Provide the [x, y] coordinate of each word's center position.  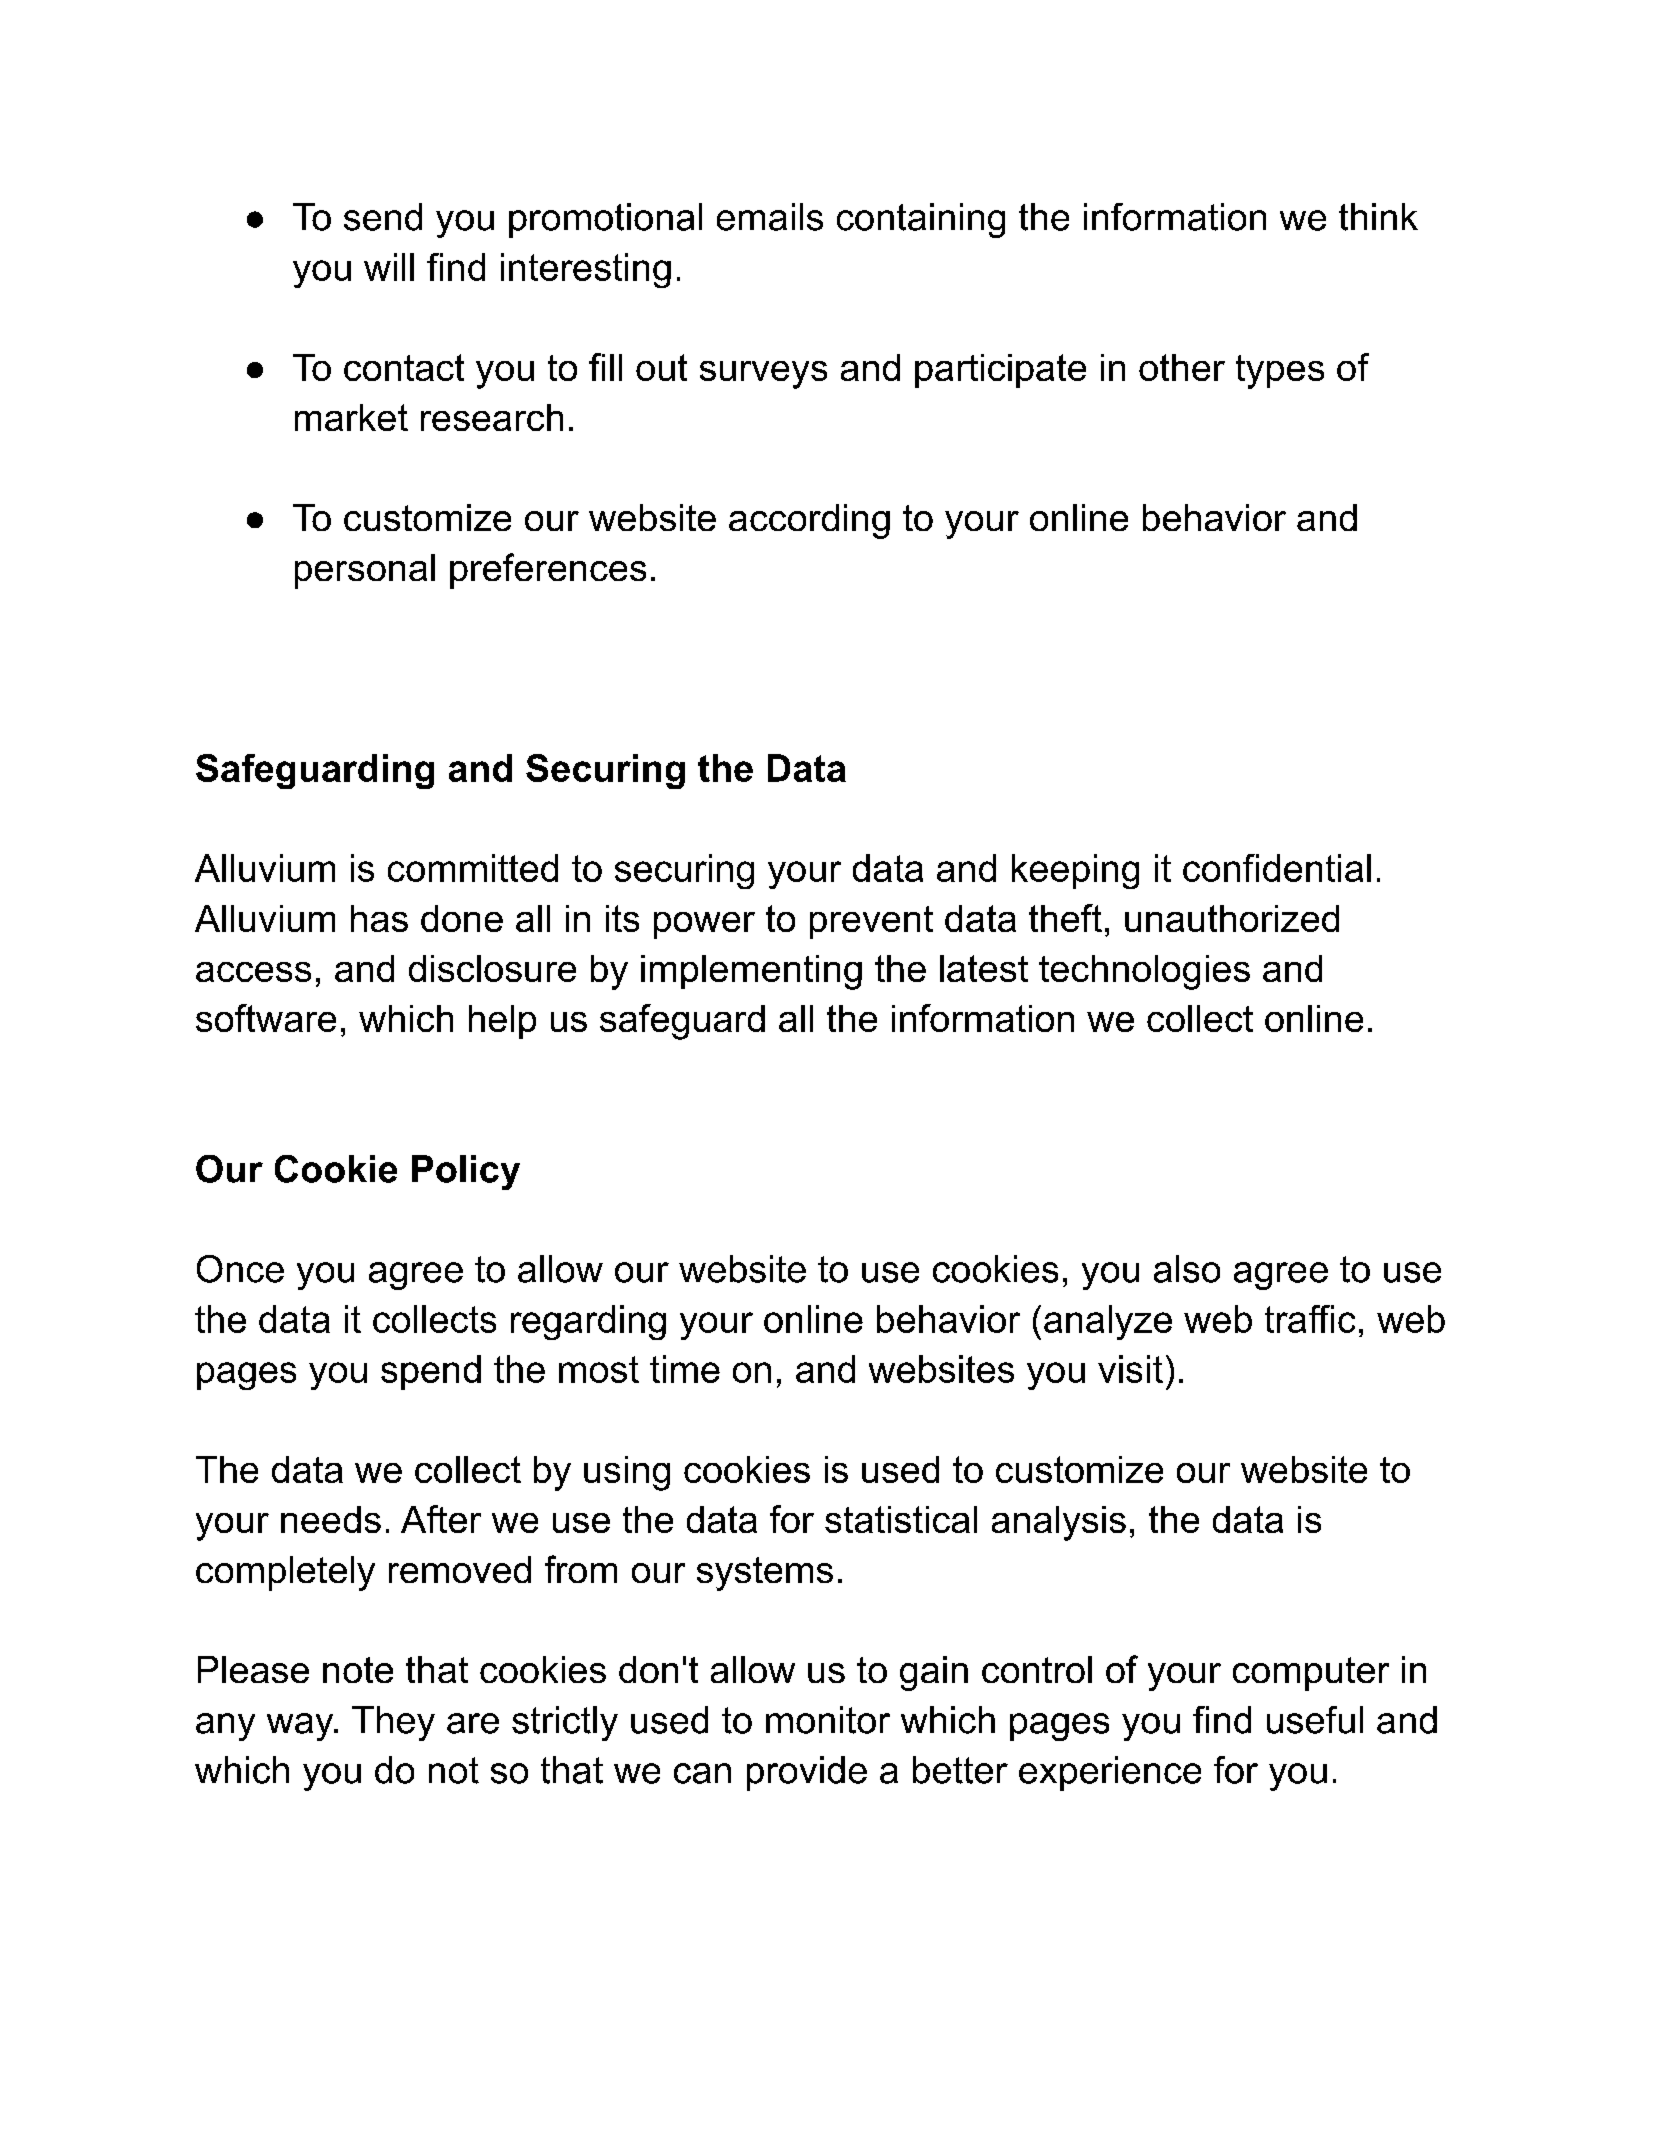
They [393, 1723]
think [1378, 217]
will [389, 267]
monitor [828, 1720]
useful [1315, 1720]
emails [770, 217]
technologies [1144, 972]
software [266, 1018]
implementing [751, 972]
